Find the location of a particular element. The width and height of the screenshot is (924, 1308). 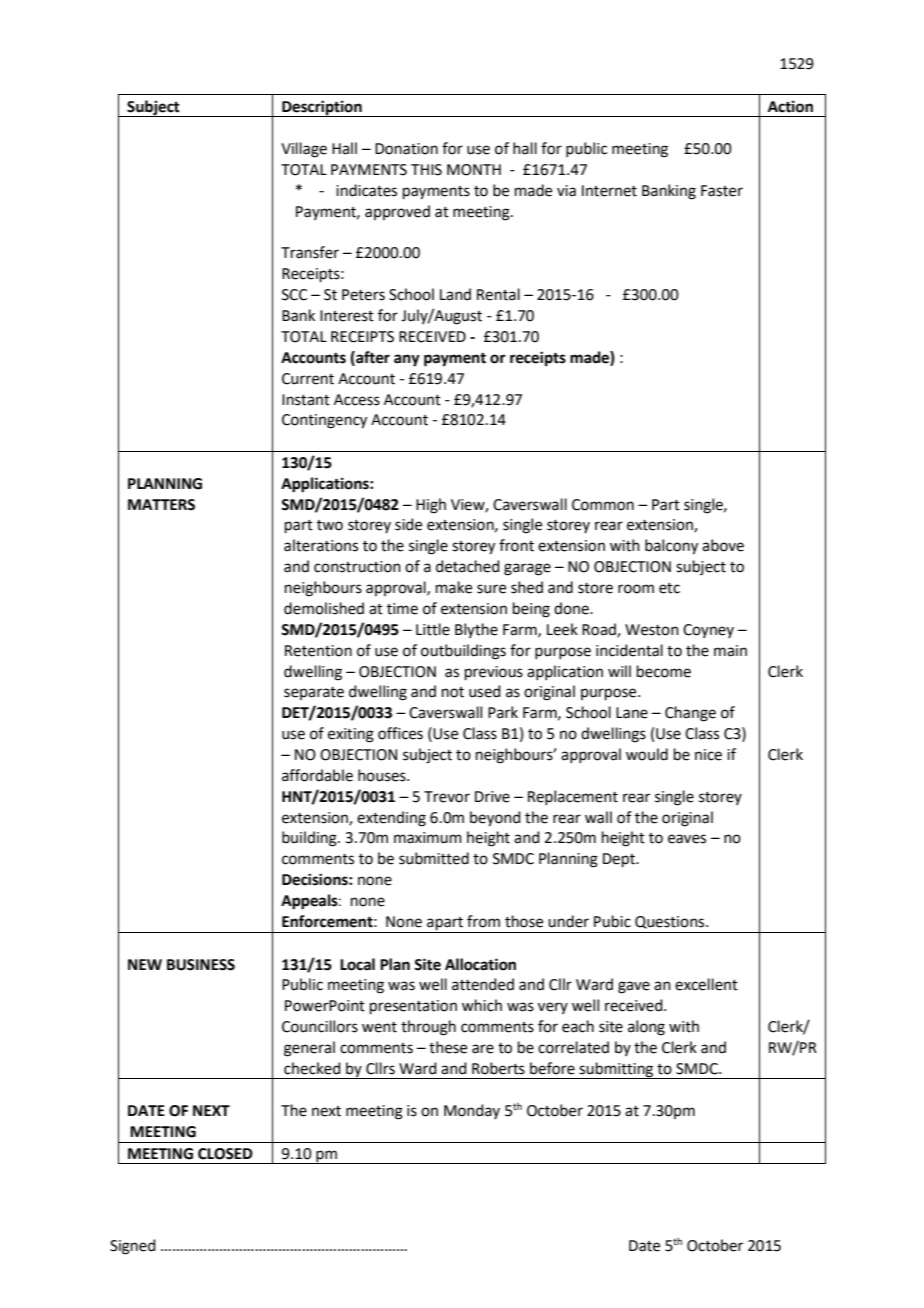

main is located at coordinates (730, 651).
